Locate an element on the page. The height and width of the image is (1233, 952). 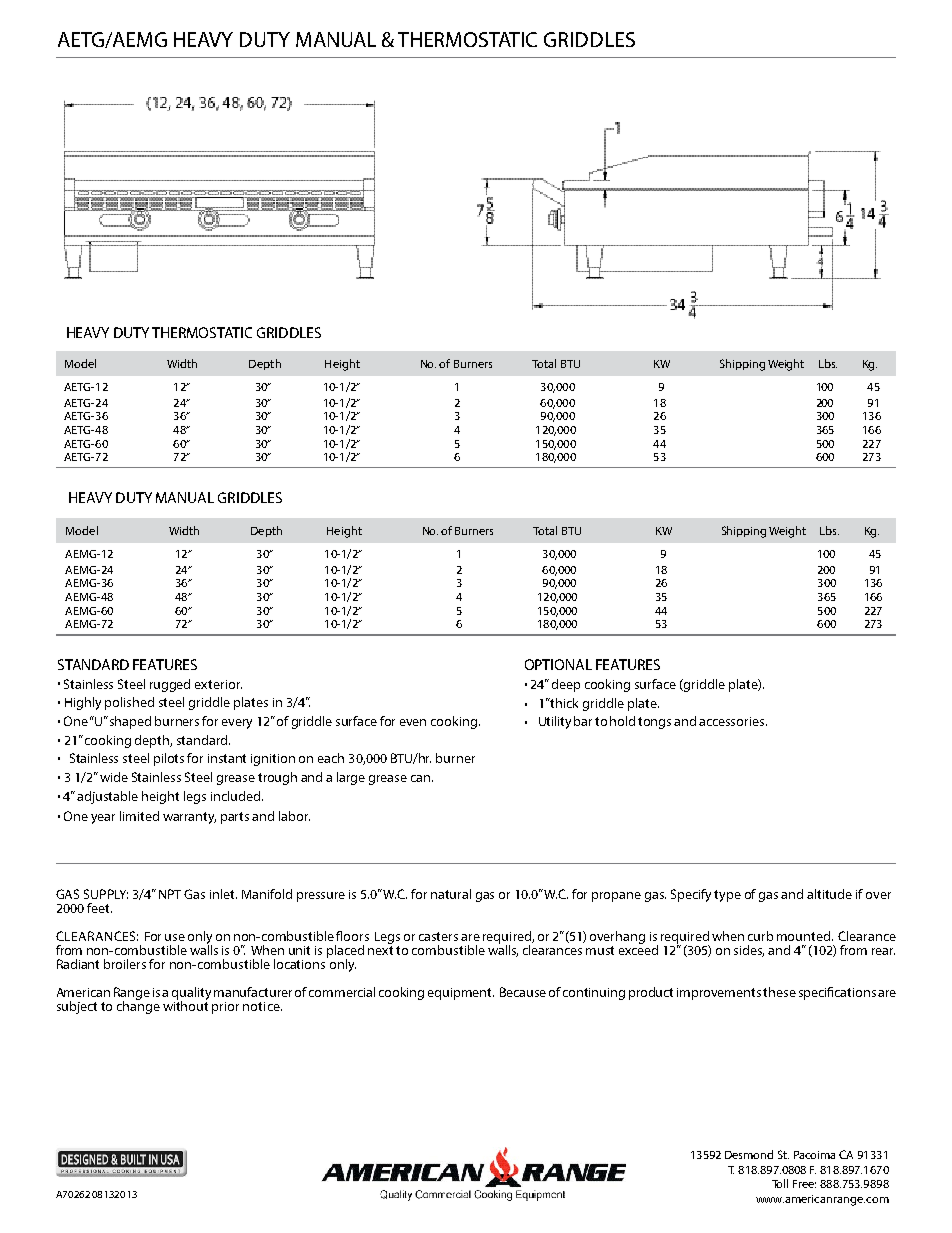
altitude is located at coordinates (829, 894).
